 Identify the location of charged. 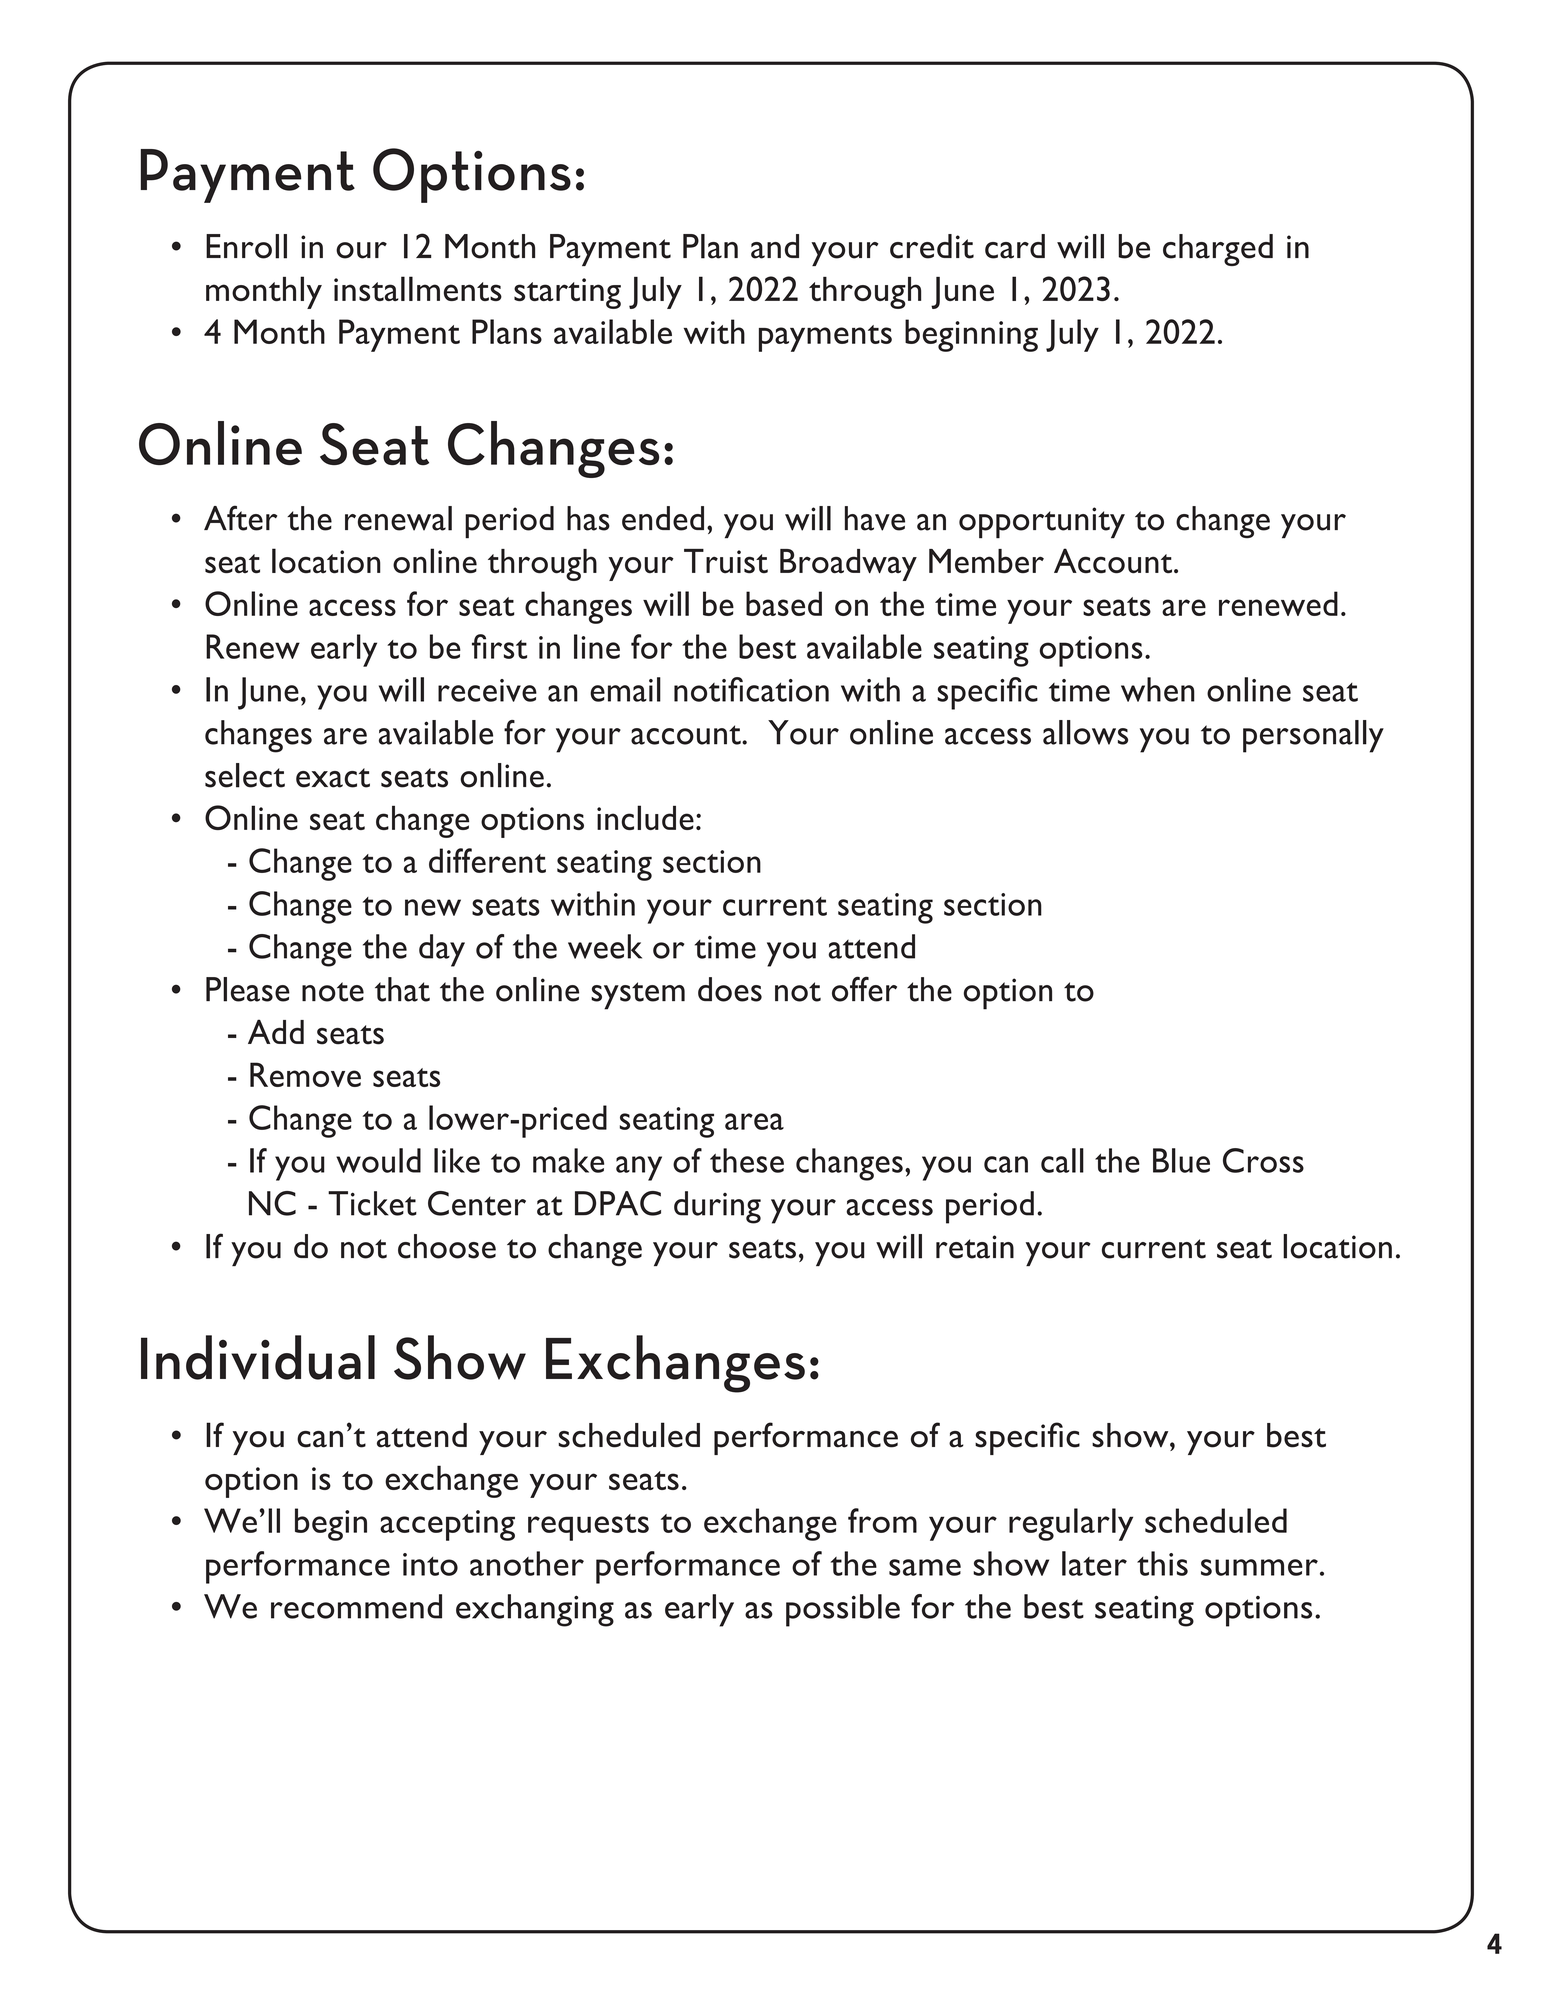
(1218, 250).
